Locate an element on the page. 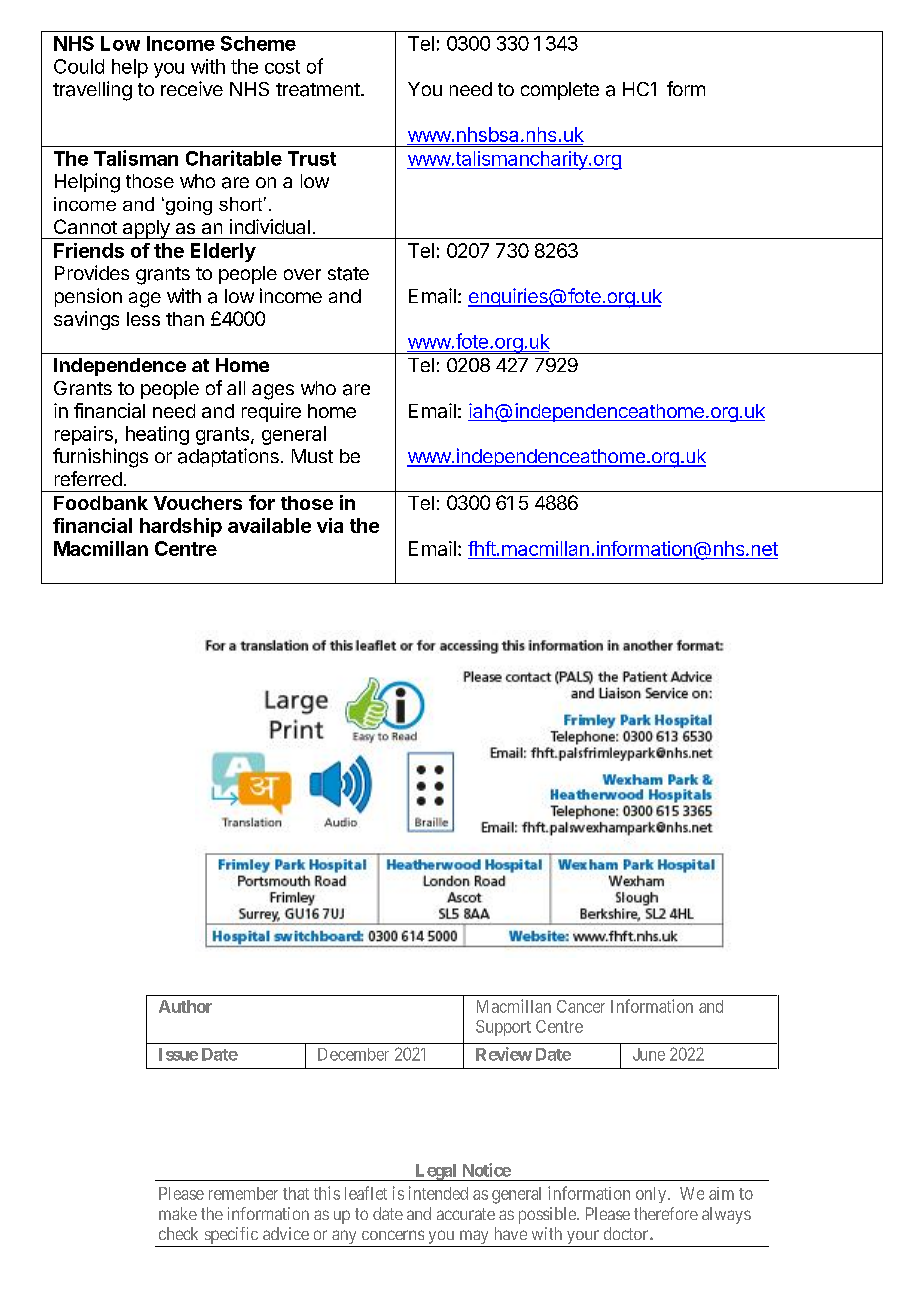 The height and width of the page is (1308, 924). treatment is located at coordinates (319, 90).
